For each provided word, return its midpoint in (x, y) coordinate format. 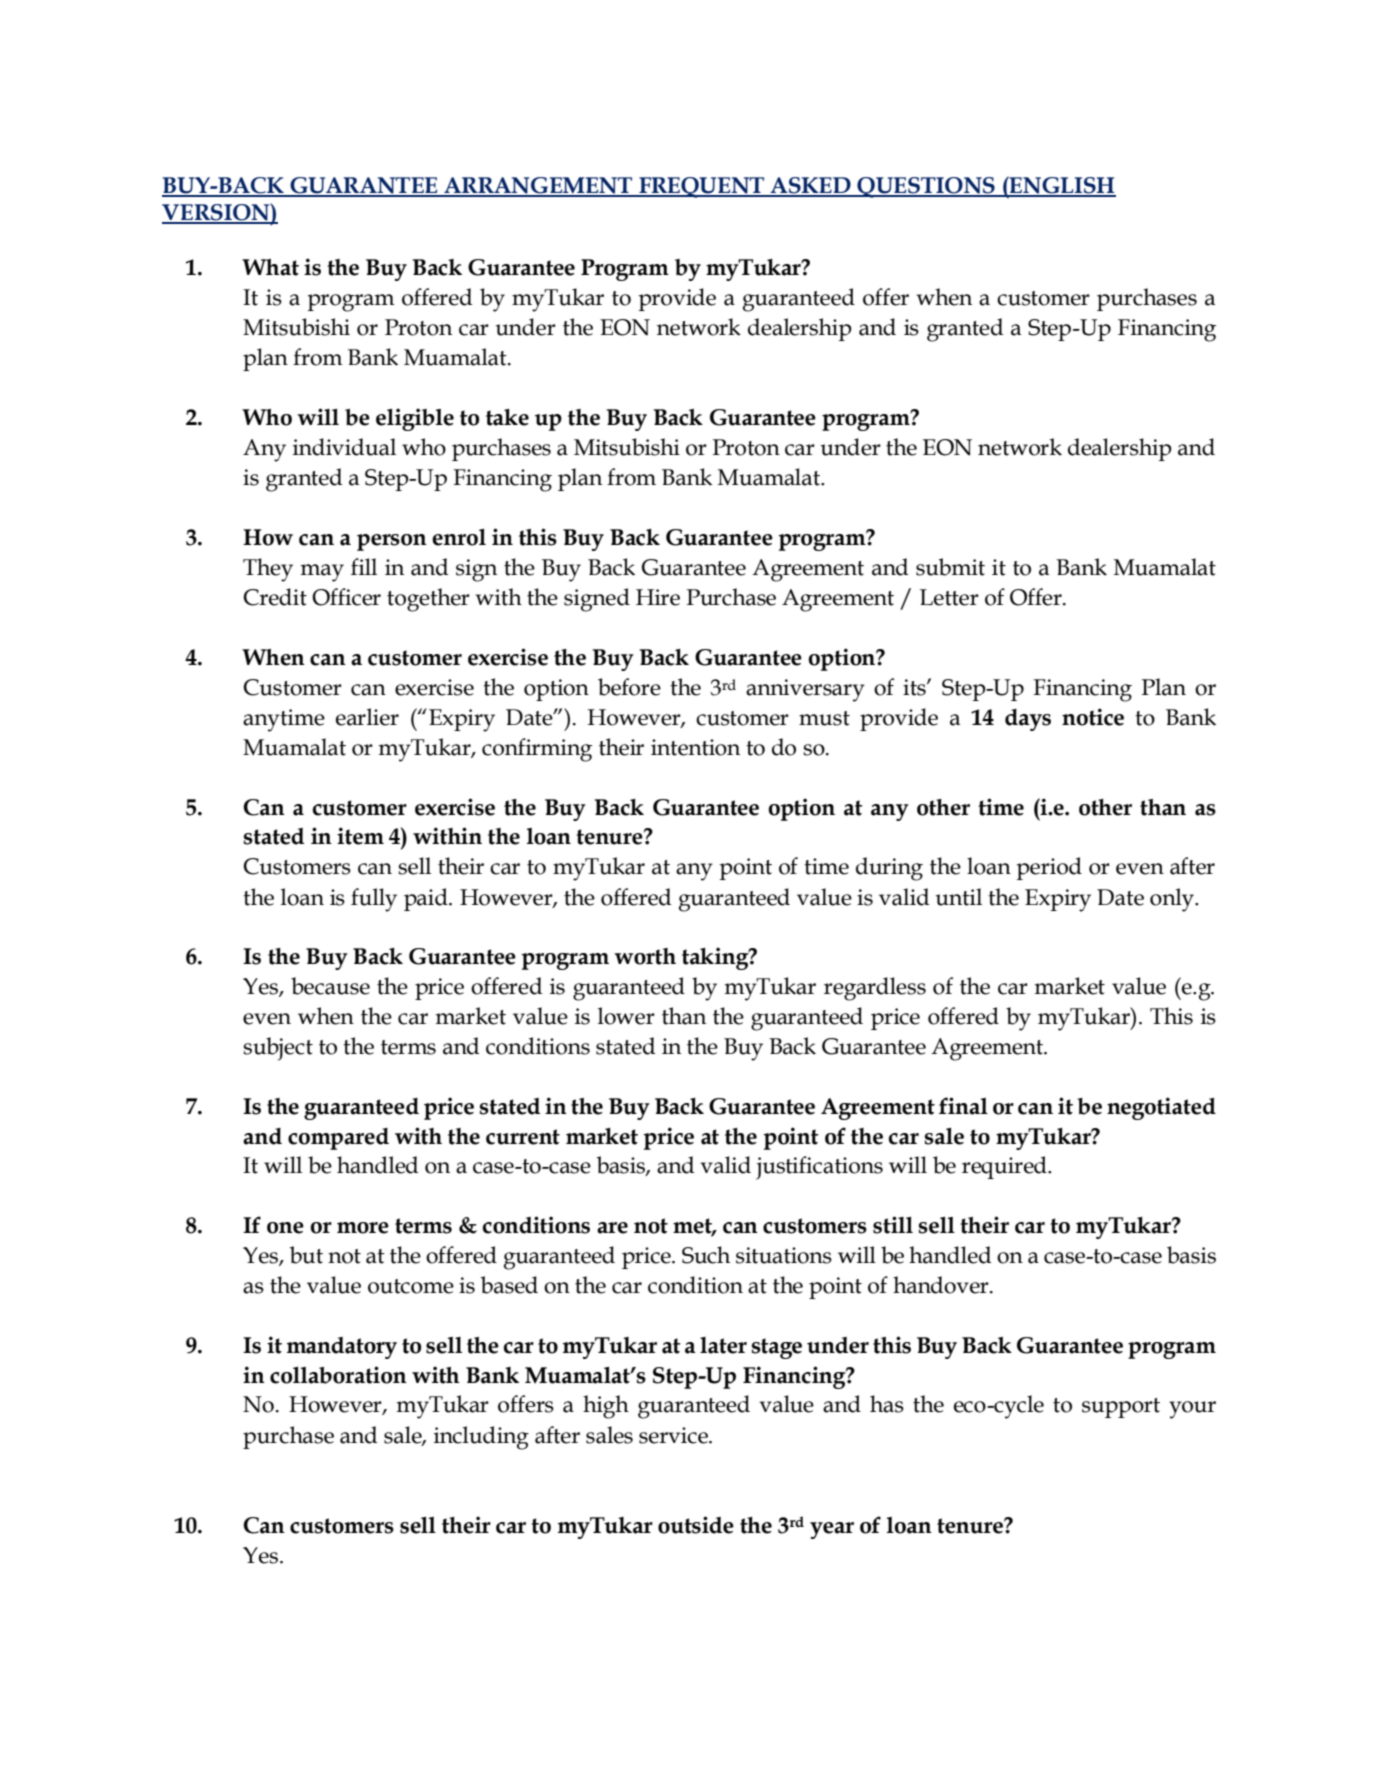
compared (338, 1139)
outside (696, 1525)
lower (626, 1016)
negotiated (1161, 1108)
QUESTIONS (926, 187)
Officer (346, 597)
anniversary (805, 690)
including (481, 1438)
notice (1093, 717)
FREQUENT (702, 187)
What (270, 267)
